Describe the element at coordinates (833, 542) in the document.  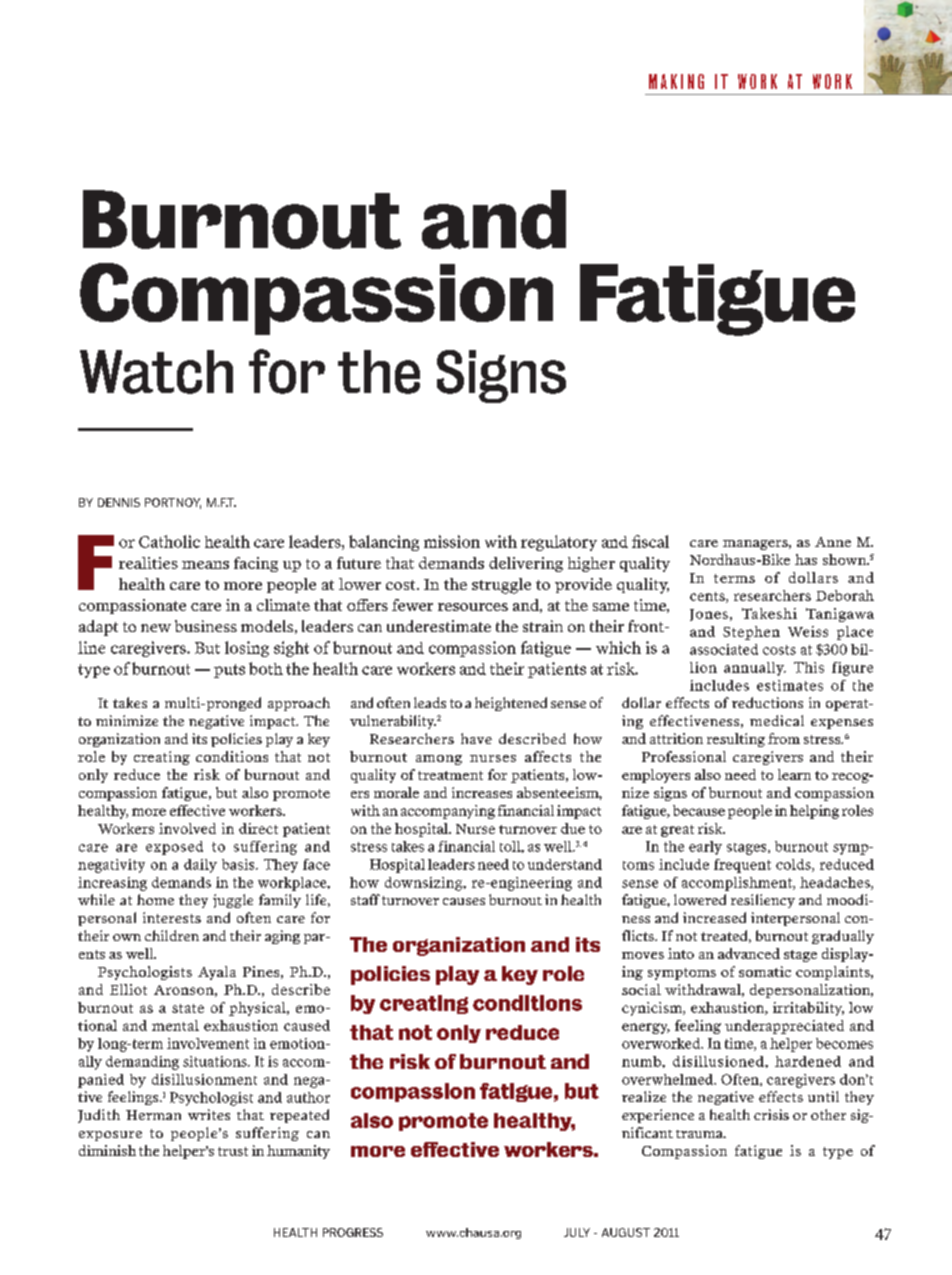
I see `Anne` at that location.
